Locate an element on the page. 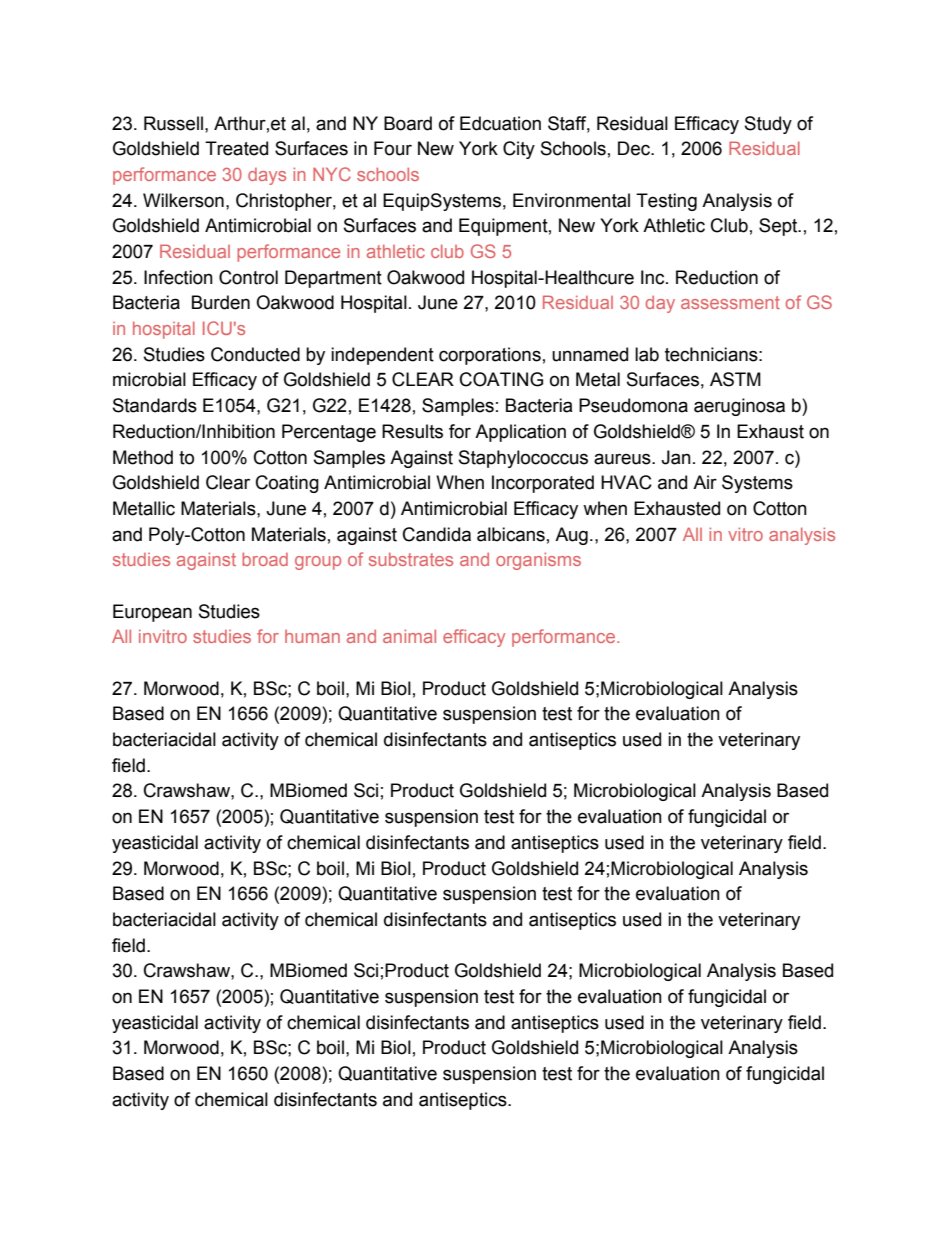 Image resolution: width=952 pixels, height=1233 pixels. organisms is located at coordinates (538, 561).
